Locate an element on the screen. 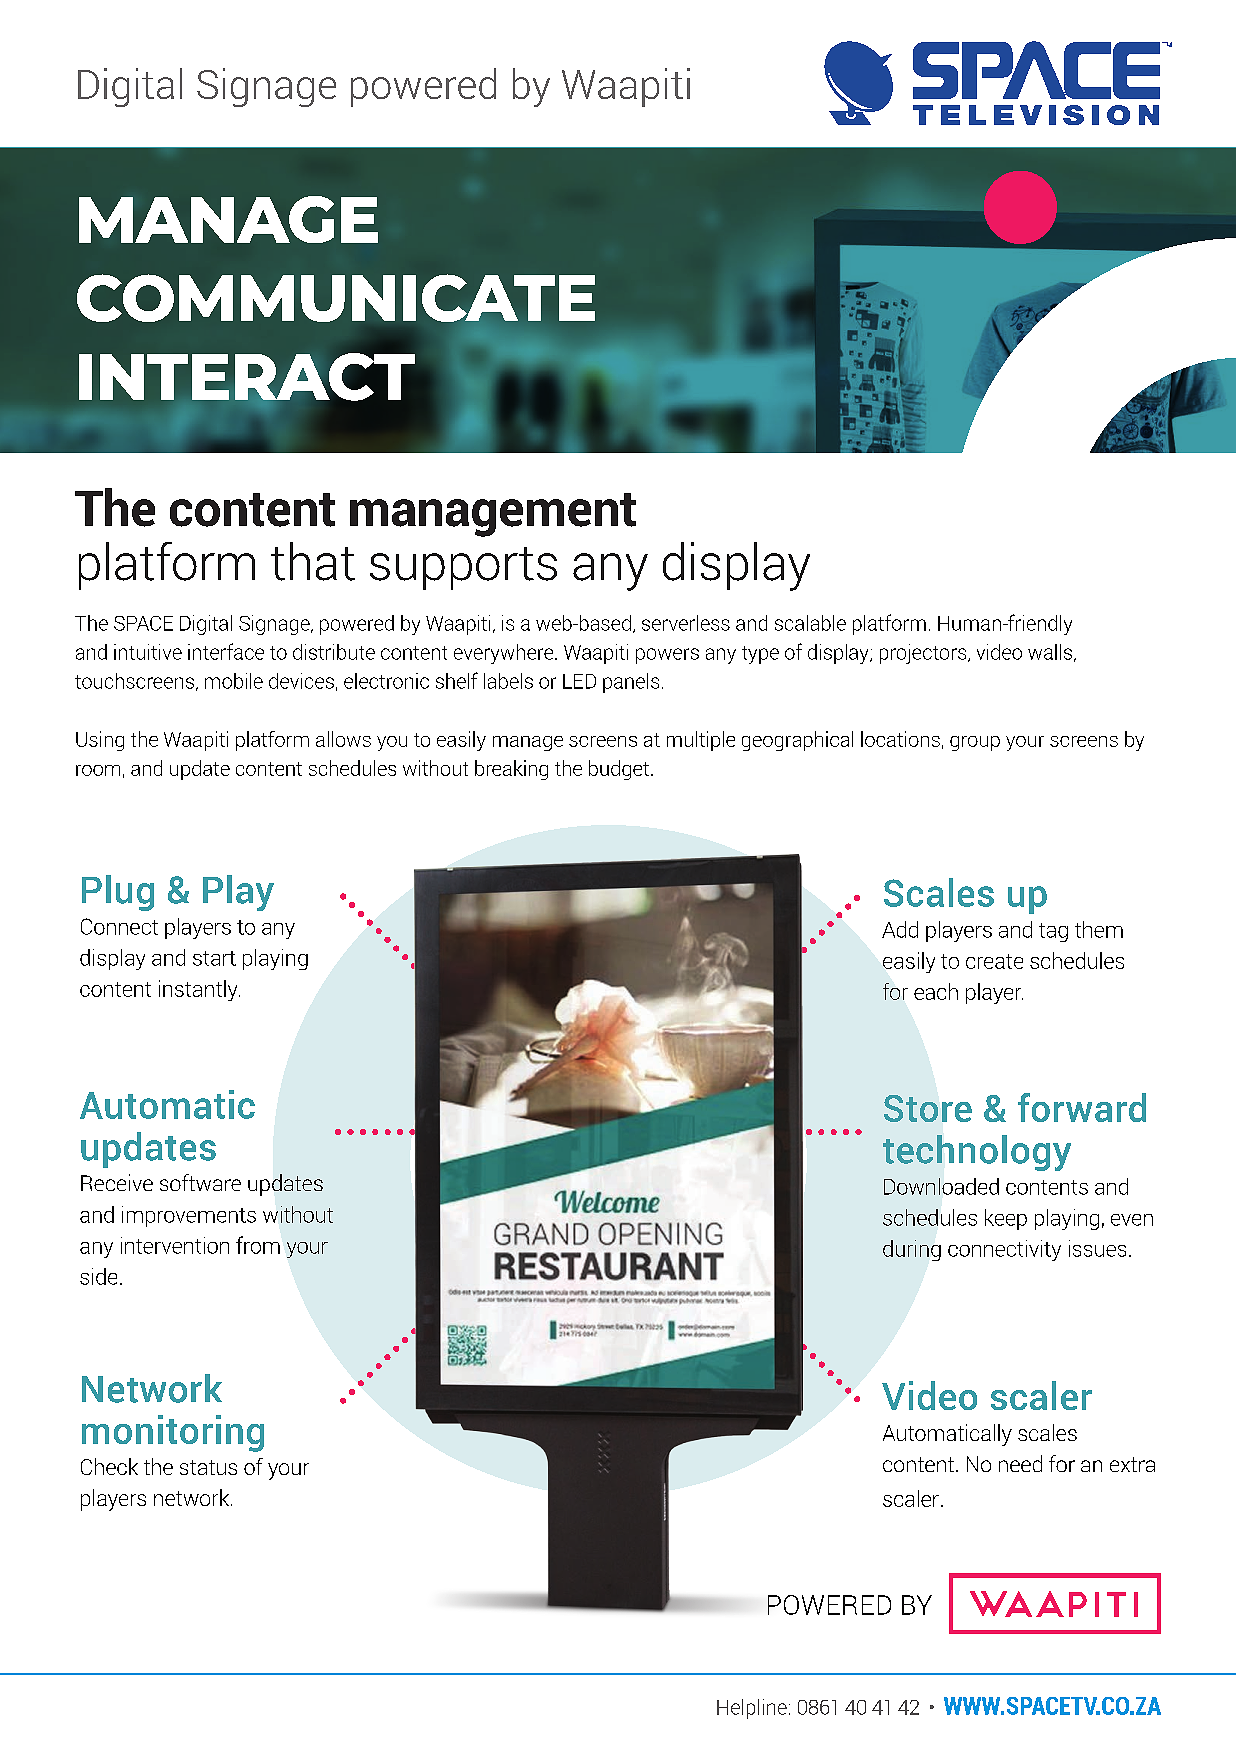 This screenshot has width=1236, height=1748. need is located at coordinates (1020, 1463).
